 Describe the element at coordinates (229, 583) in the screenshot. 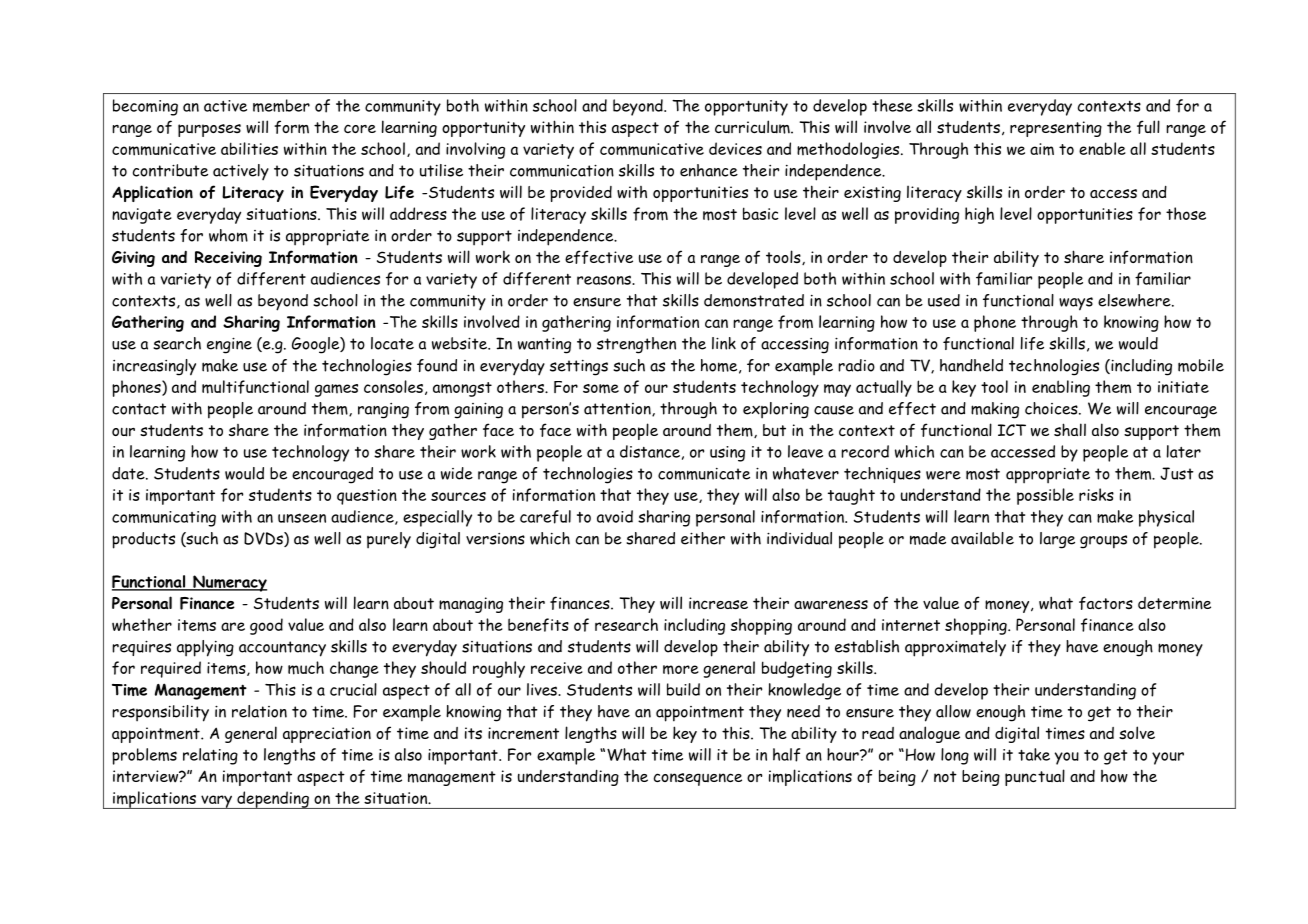

I see `Numeracy` at that location.
